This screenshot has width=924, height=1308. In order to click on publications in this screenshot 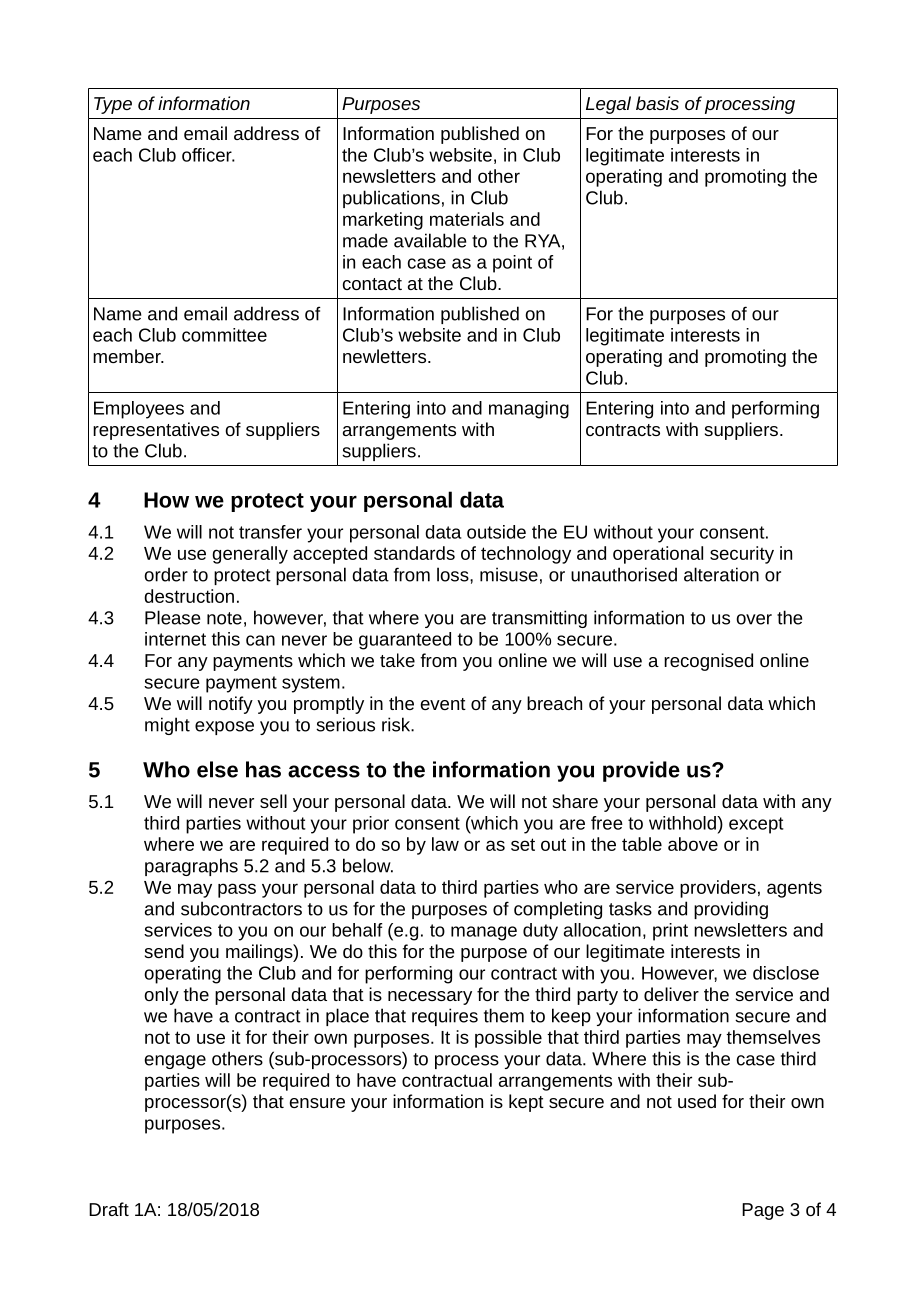, I will do `click(391, 199)`.
